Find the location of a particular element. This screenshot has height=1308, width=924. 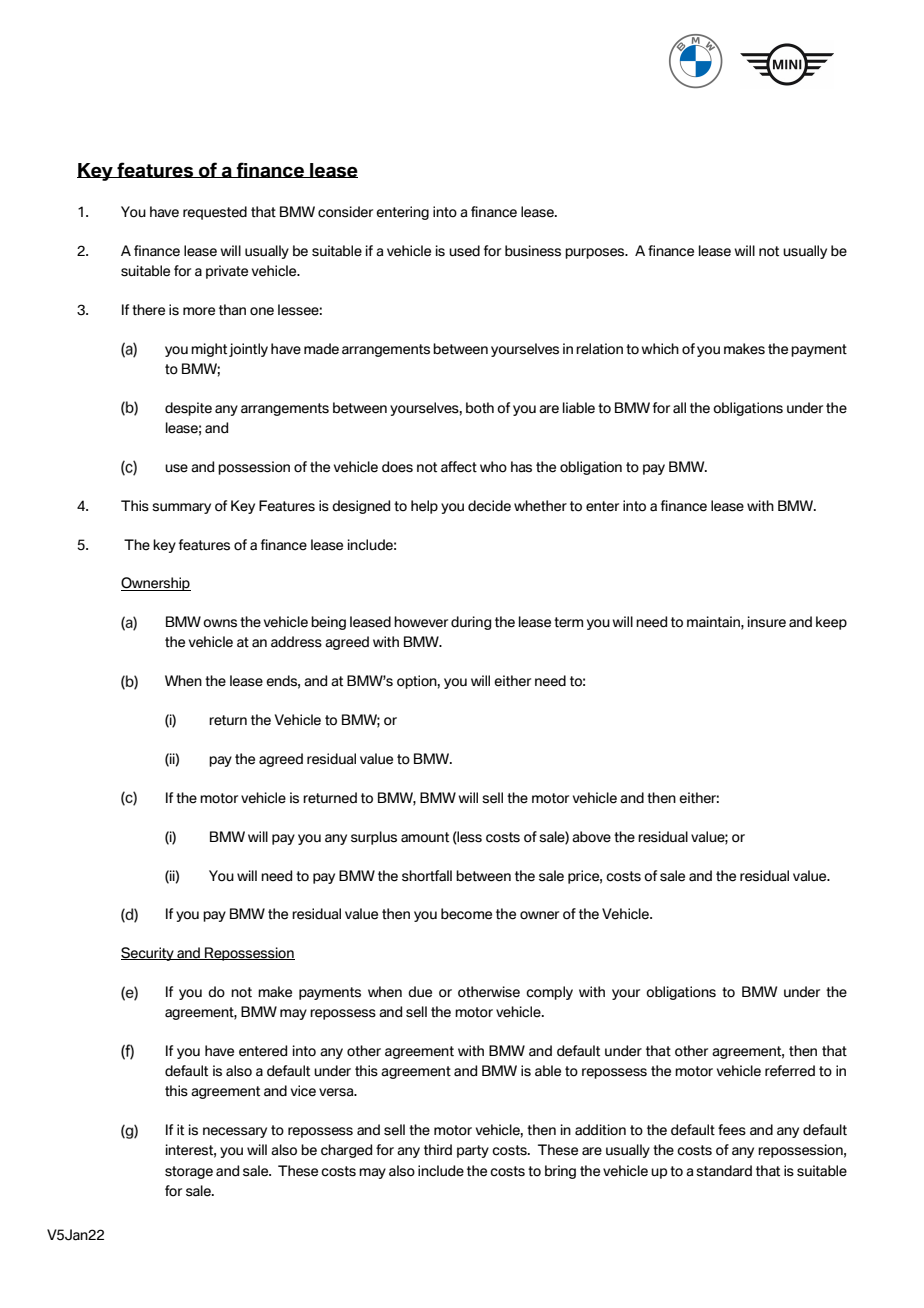

decide is located at coordinates (489, 506).
